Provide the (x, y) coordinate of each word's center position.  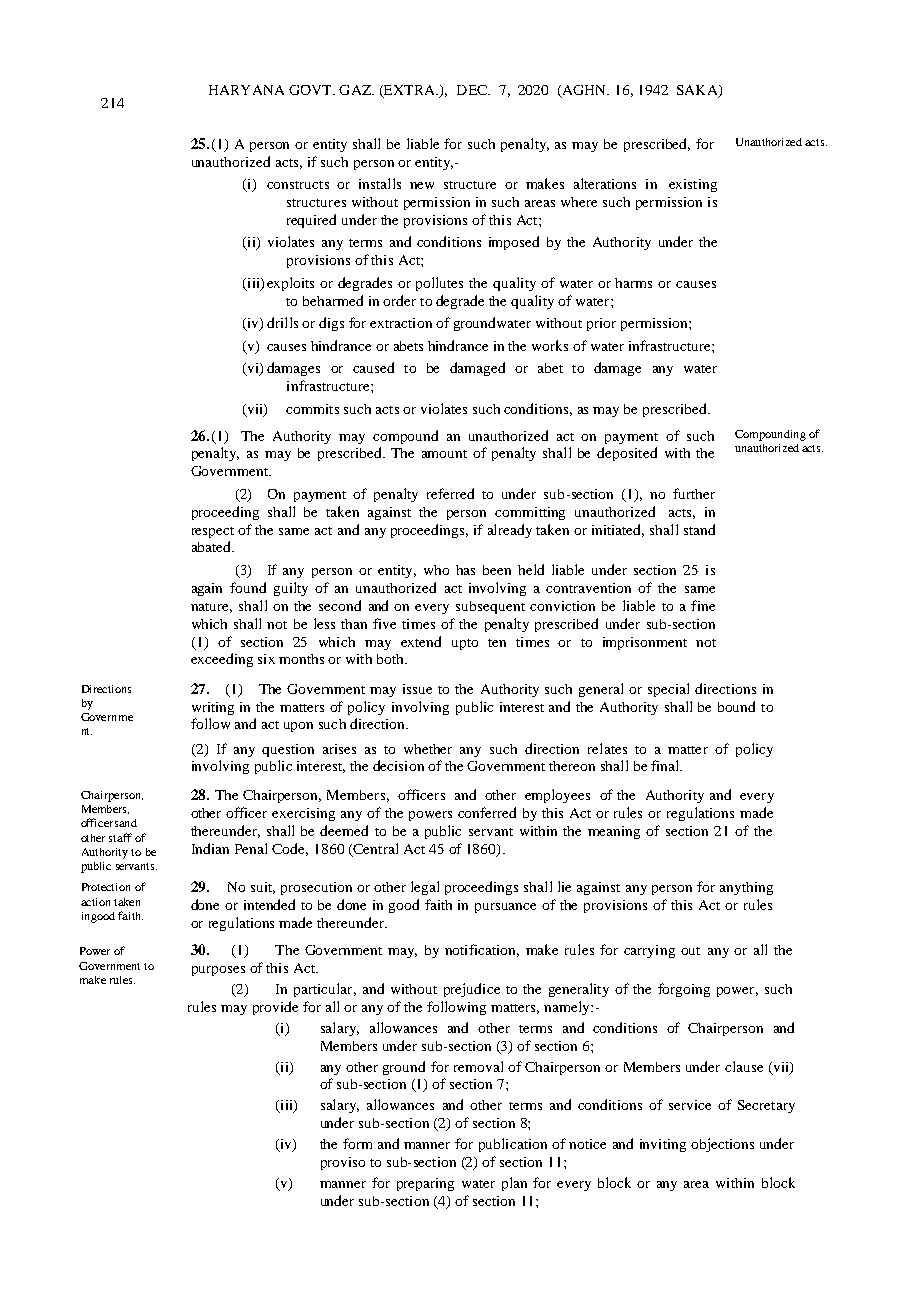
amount (444, 454)
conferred (487, 812)
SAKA (698, 91)
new (422, 185)
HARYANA (246, 90)
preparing (425, 1184)
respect (213, 532)
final (666, 765)
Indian (210, 848)
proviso (343, 1163)
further (694, 493)
